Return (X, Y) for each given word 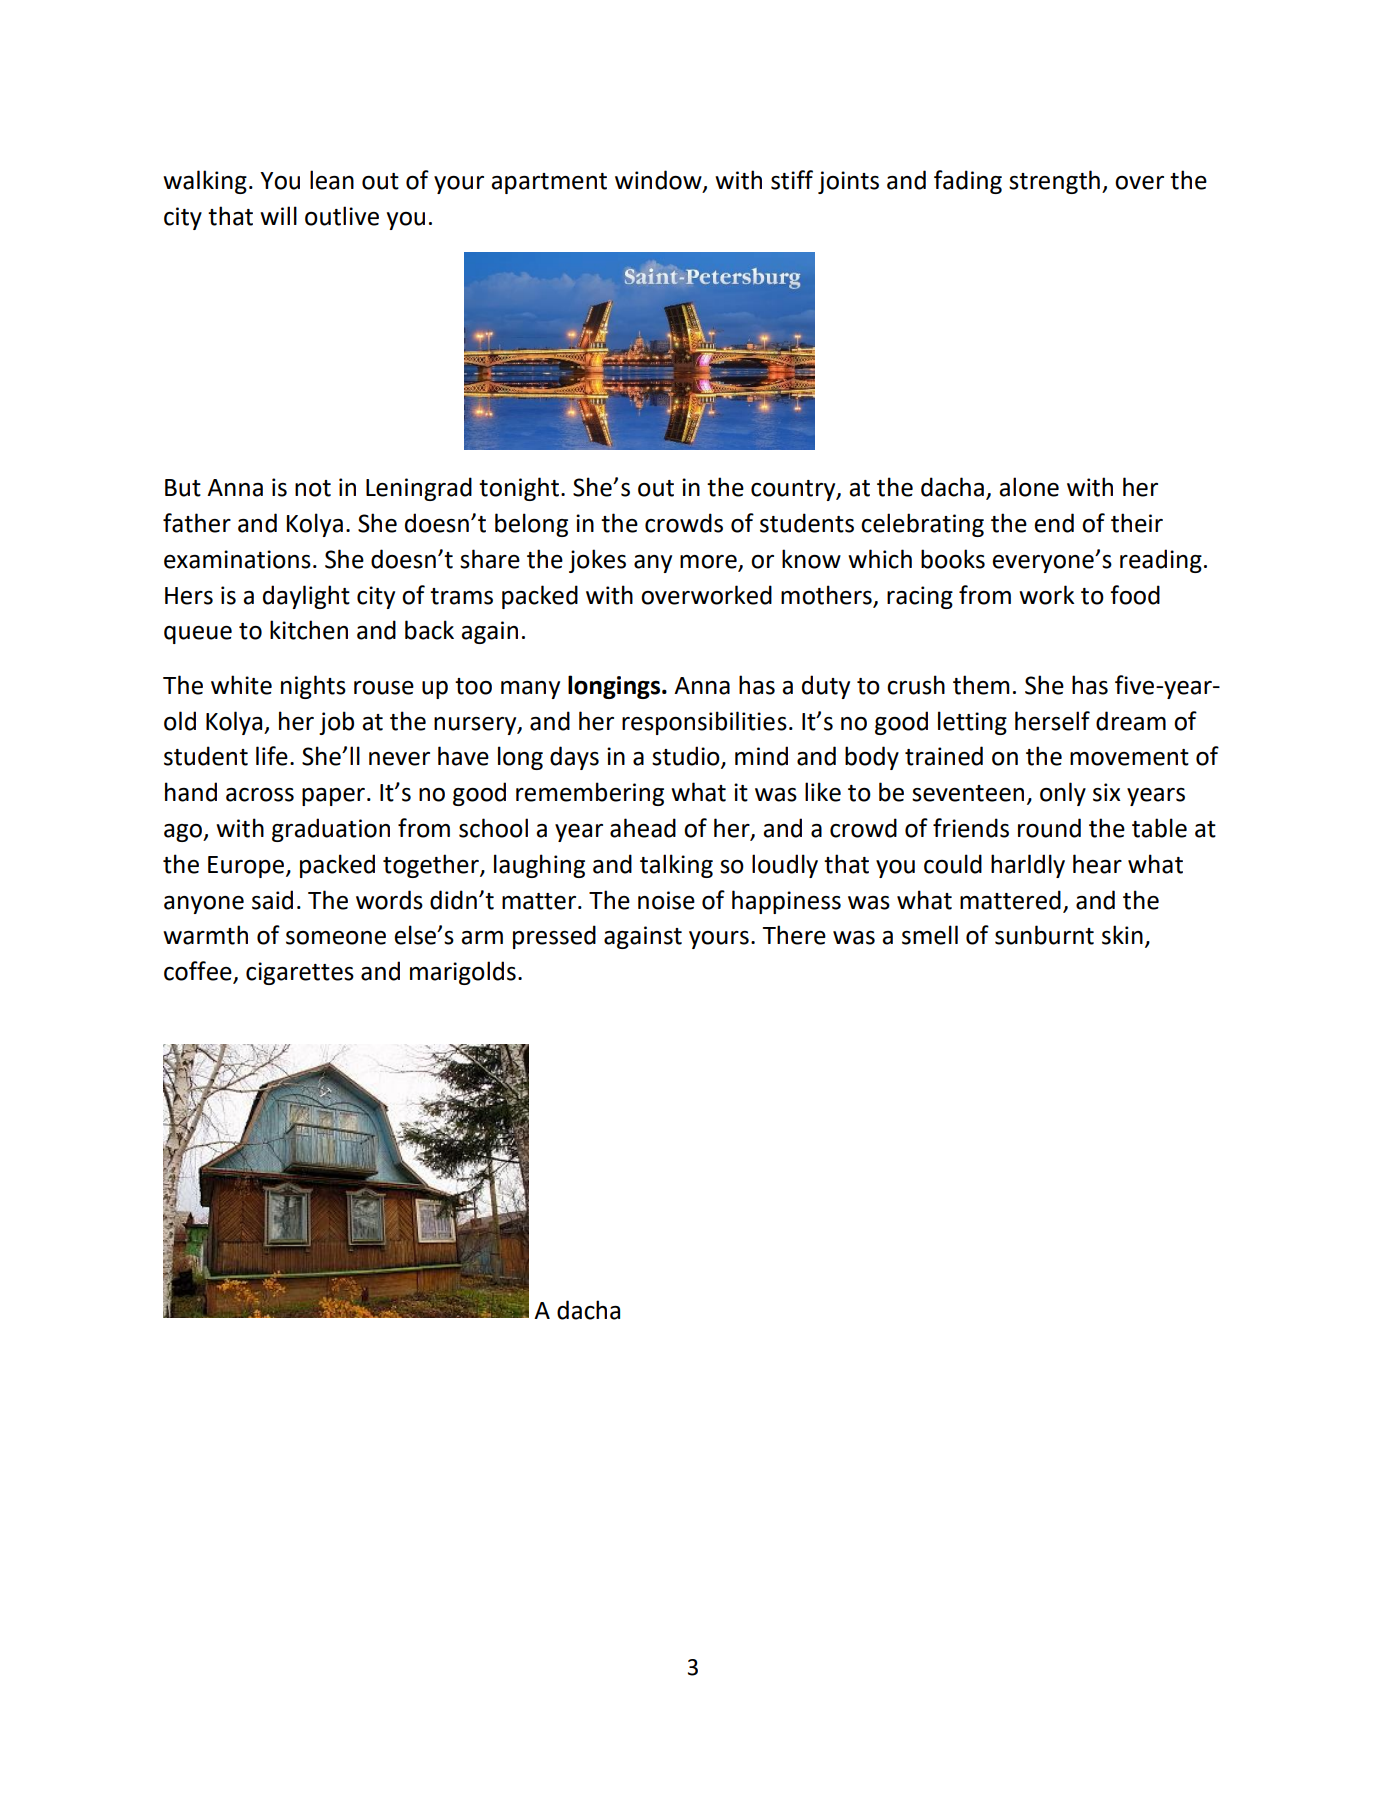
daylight (306, 597)
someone (336, 938)
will (278, 215)
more (709, 563)
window (659, 181)
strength (1054, 182)
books (953, 559)
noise (666, 900)
